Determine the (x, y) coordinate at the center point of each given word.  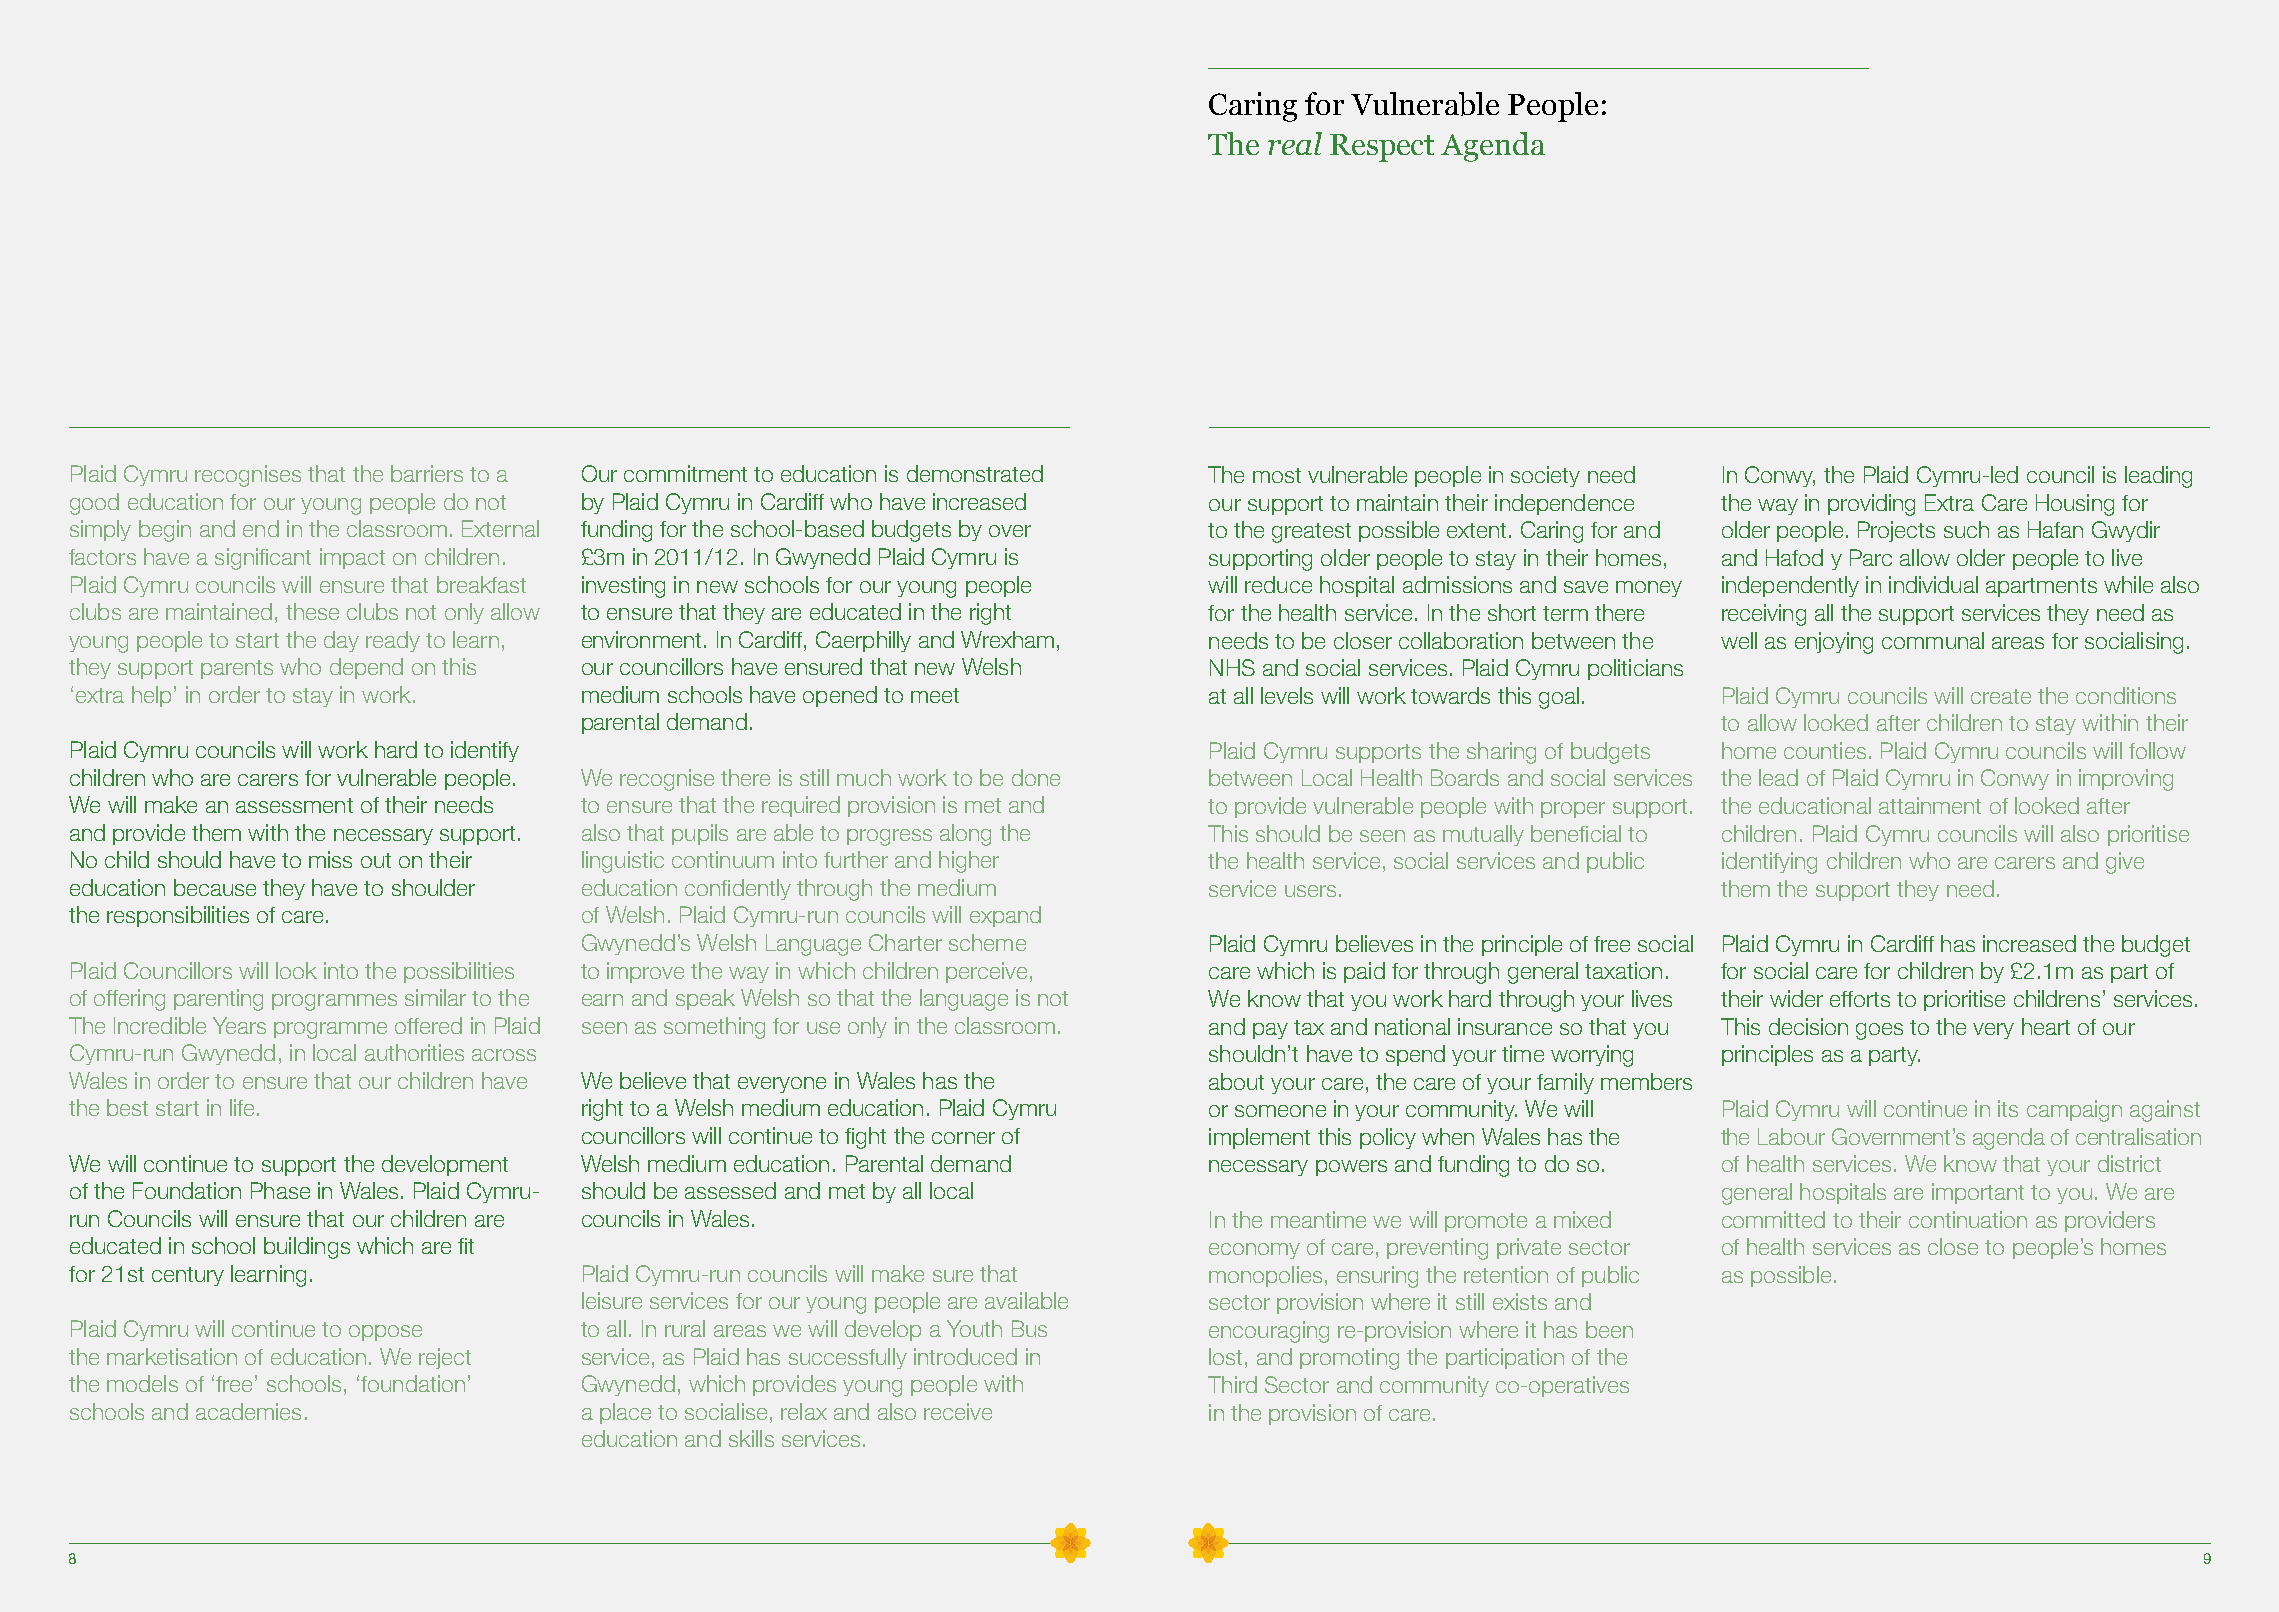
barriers (427, 473)
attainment (1930, 805)
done (1036, 777)
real (1295, 143)
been (1609, 1329)
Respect (1382, 148)
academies (248, 1411)
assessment (294, 805)
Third (1232, 1384)
